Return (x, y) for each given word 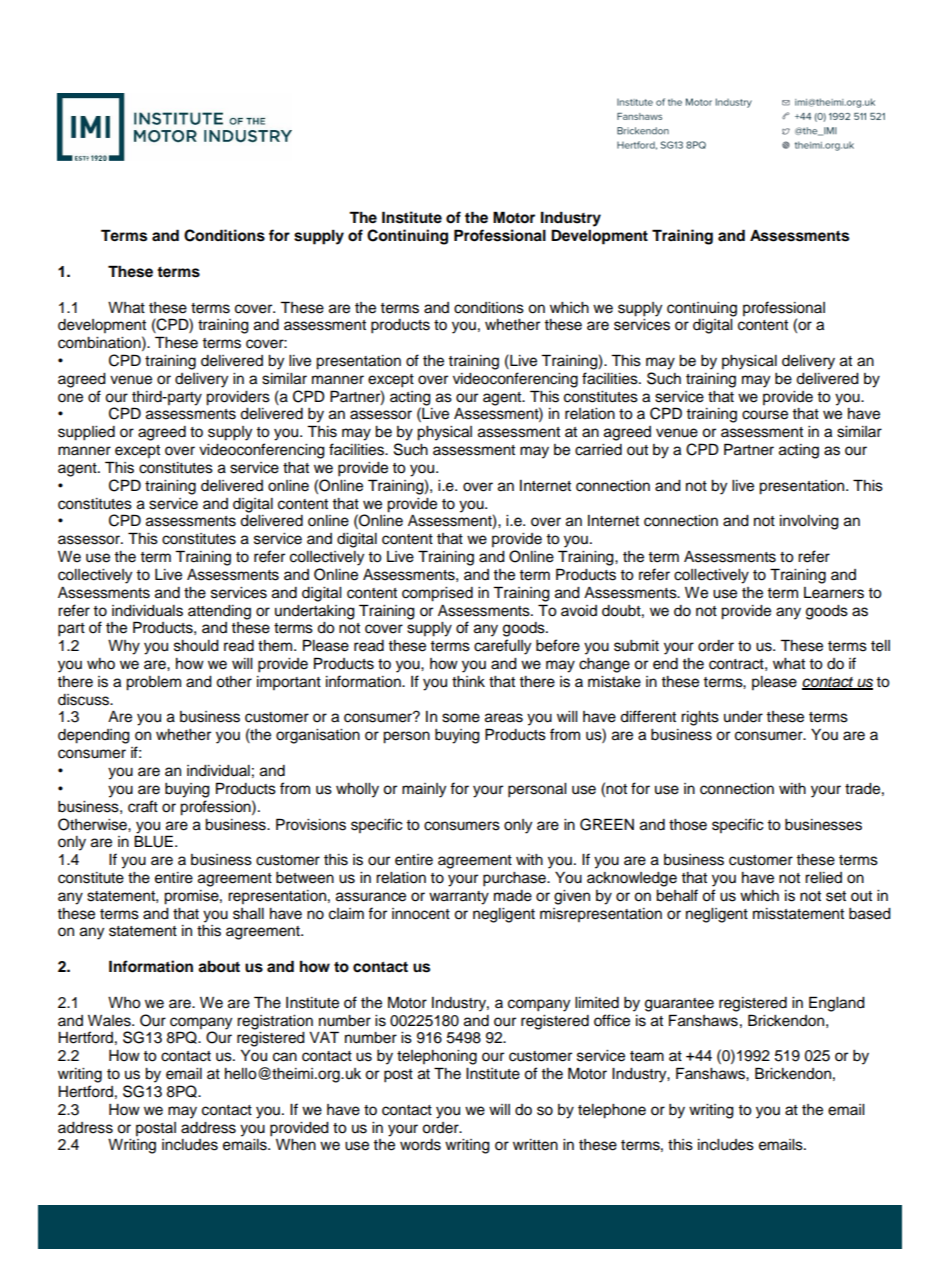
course (765, 415)
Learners (834, 593)
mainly (424, 790)
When (296, 1145)
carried (598, 450)
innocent (421, 914)
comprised (437, 594)
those (688, 825)
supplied (86, 433)
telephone (612, 1111)
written (535, 1145)
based (870, 914)
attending (219, 612)
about (219, 967)
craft (143, 806)
